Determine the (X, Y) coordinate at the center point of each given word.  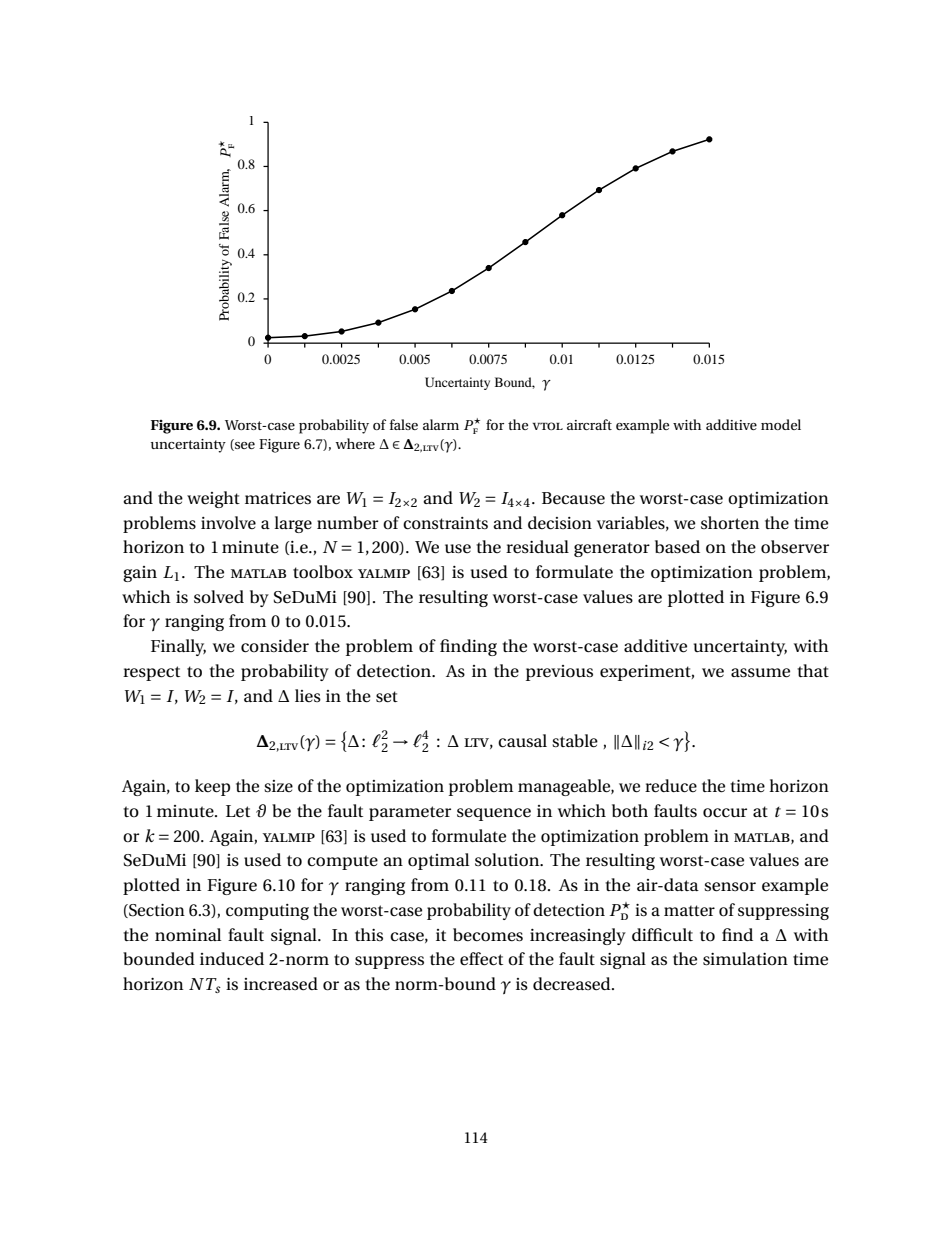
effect (481, 959)
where (355, 443)
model (781, 424)
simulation (745, 959)
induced (232, 959)
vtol (547, 426)
